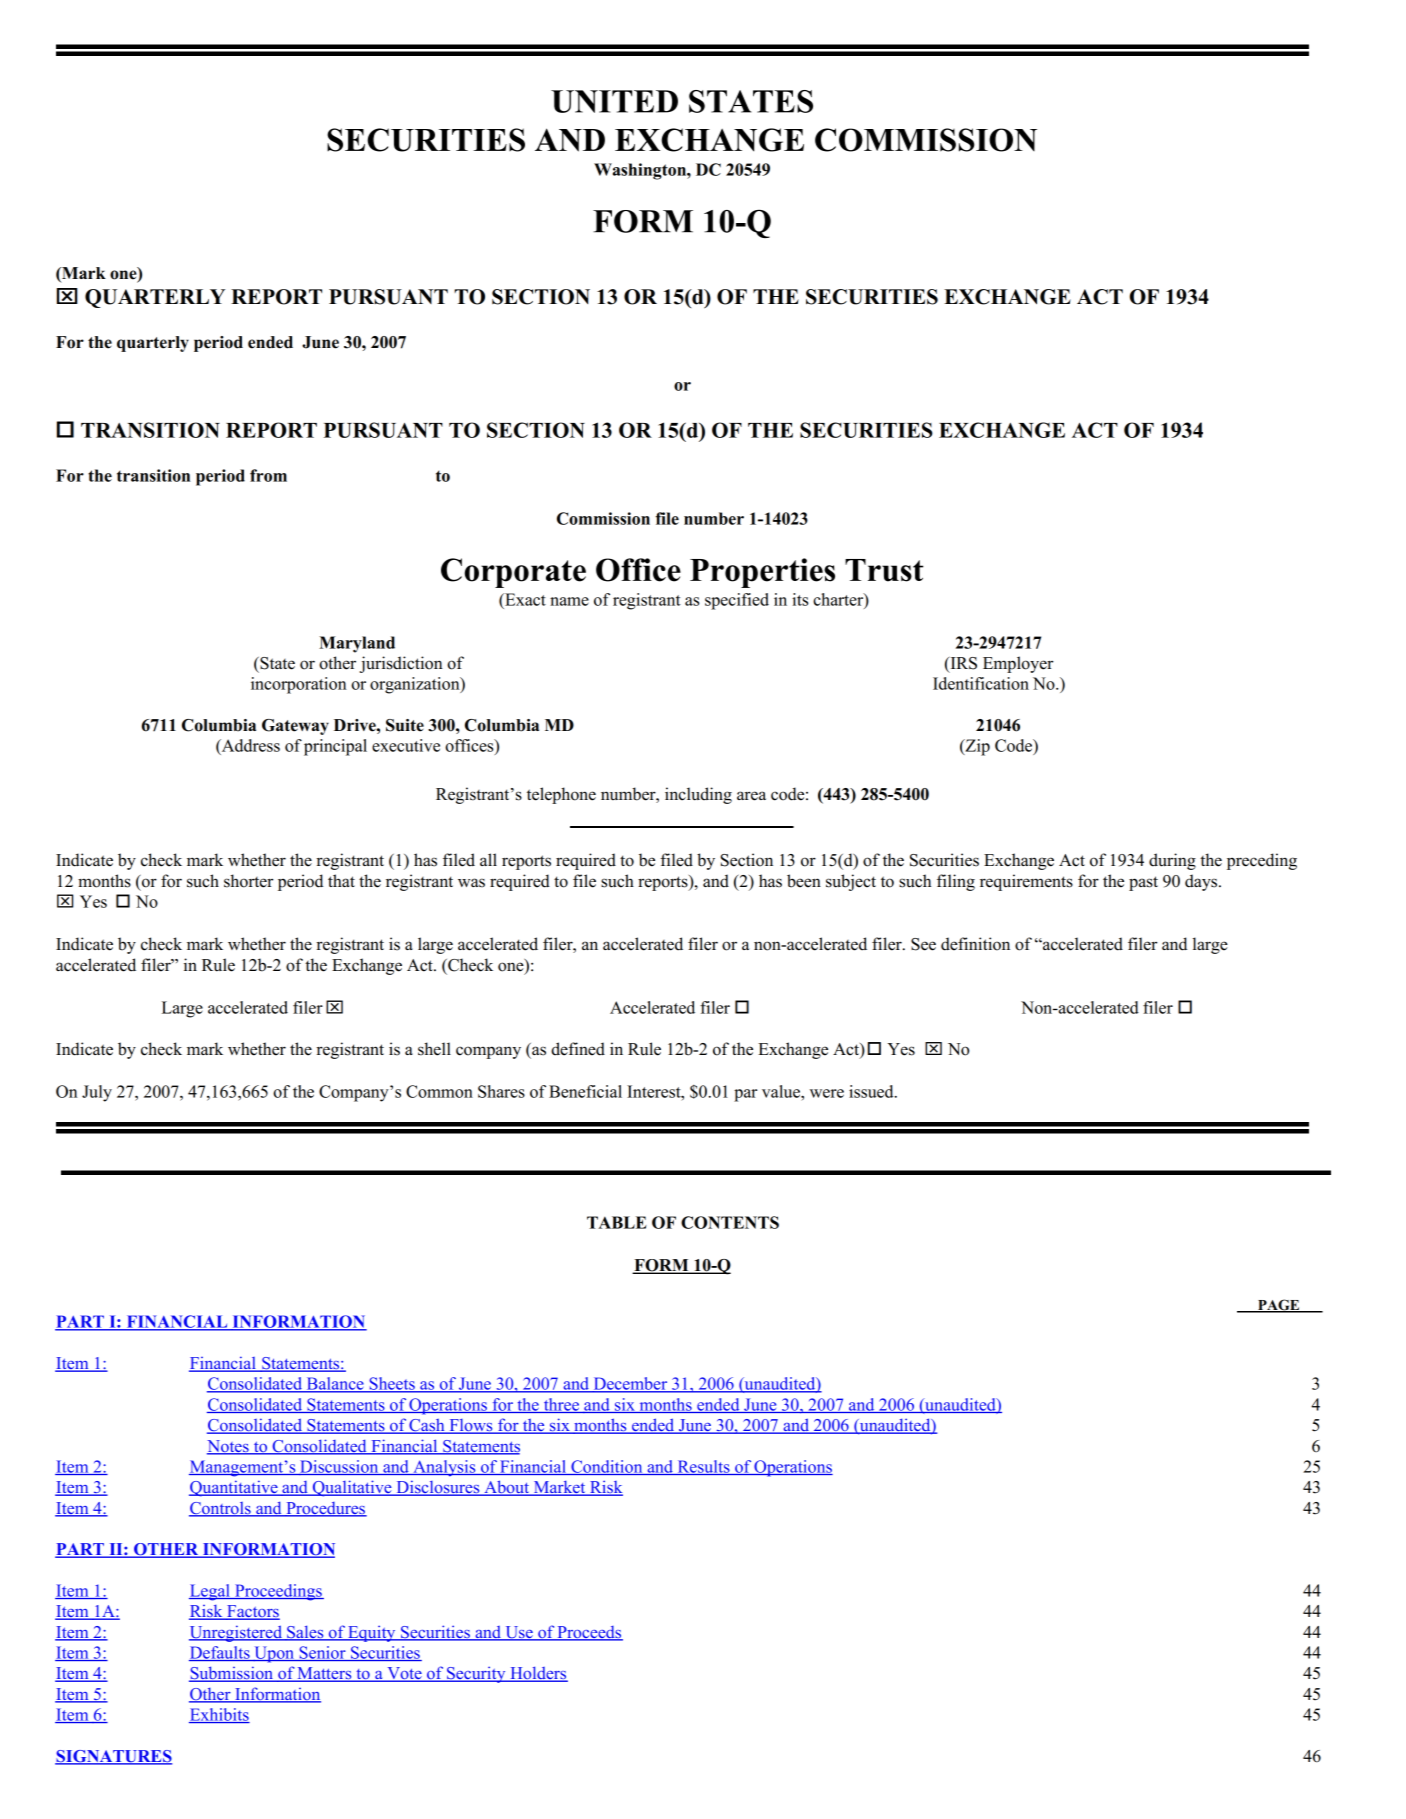 This screenshot has width=1406, height=1819. What do you see at coordinates (1018, 664) in the screenshot?
I see `Employer` at bounding box center [1018, 664].
